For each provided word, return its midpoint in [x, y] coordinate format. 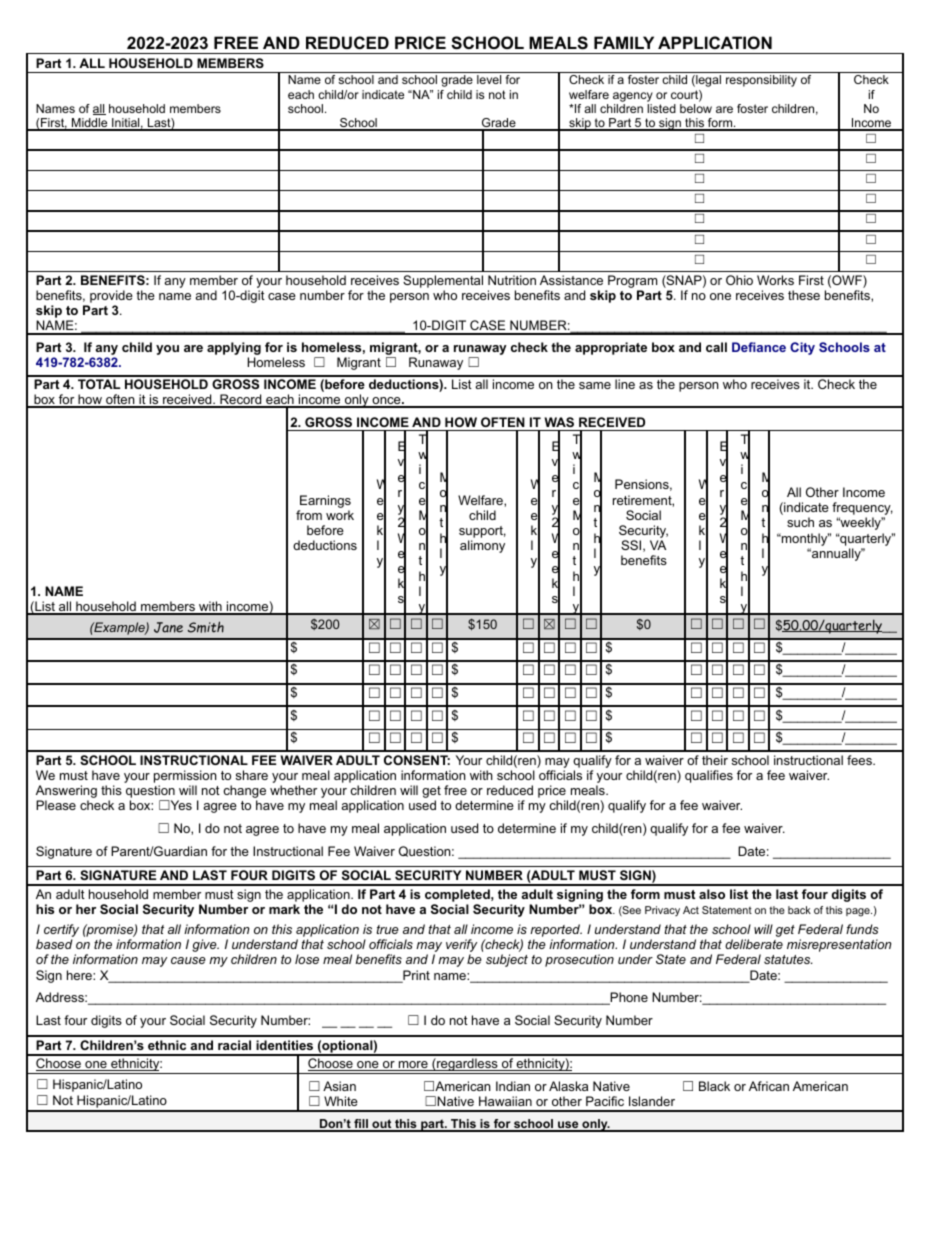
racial [234, 1045]
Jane [168, 627]
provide [111, 296]
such [800, 522]
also [712, 894]
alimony [482, 546]
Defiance [759, 347]
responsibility [761, 81]
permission [185, 778]
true [388, 929]
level [489, 79]
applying [234, 350]
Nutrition [512, 280]
